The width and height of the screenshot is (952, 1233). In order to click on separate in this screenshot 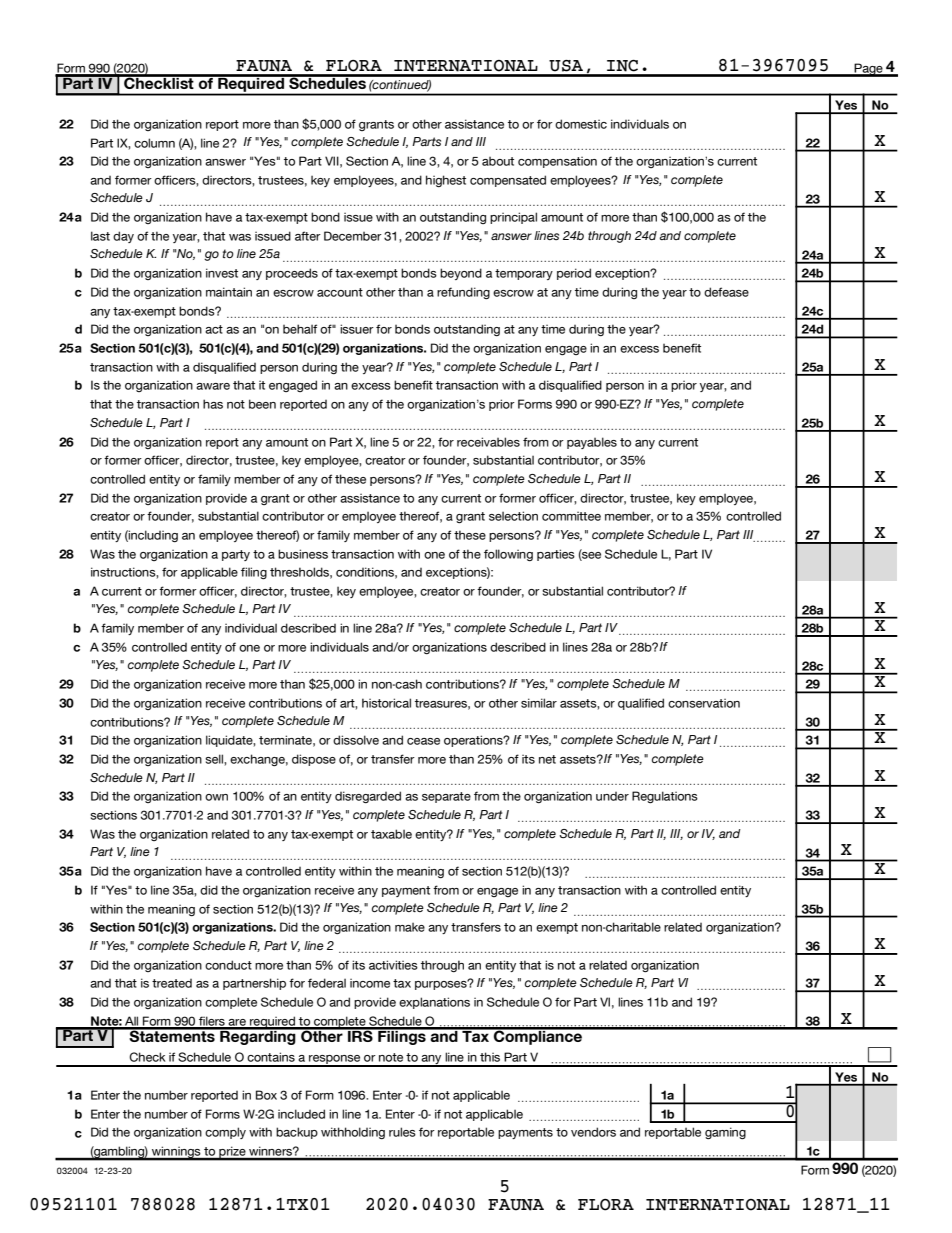, I will do `click(446, 797)`.
